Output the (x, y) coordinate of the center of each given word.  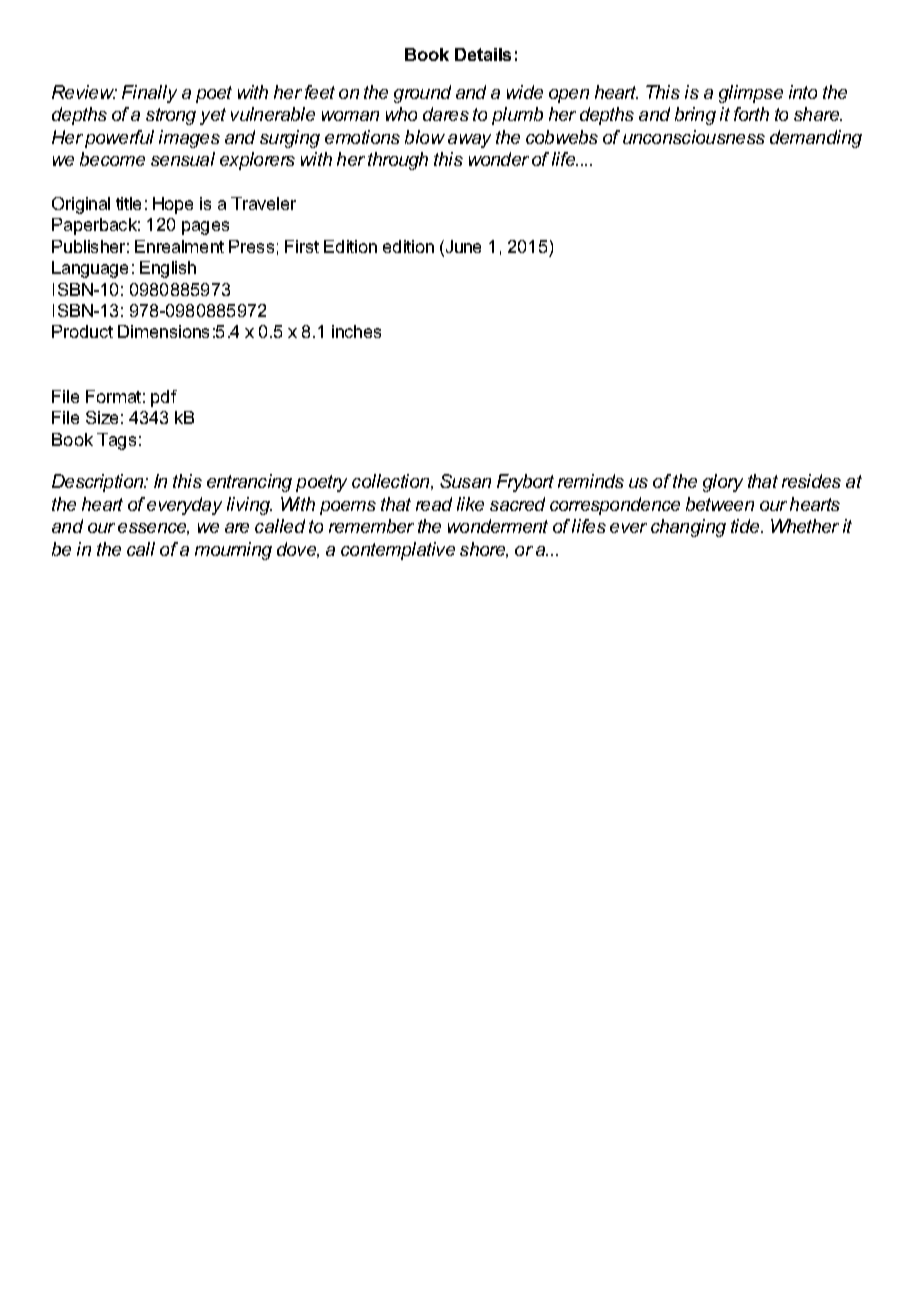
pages (205, 228)
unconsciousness (694, 137)
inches (356, 331)
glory (723, 483)
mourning (233, 551)
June (462, 248)
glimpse (751, 94)
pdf (164, 398)
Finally (149, 94)
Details (483, 54)
